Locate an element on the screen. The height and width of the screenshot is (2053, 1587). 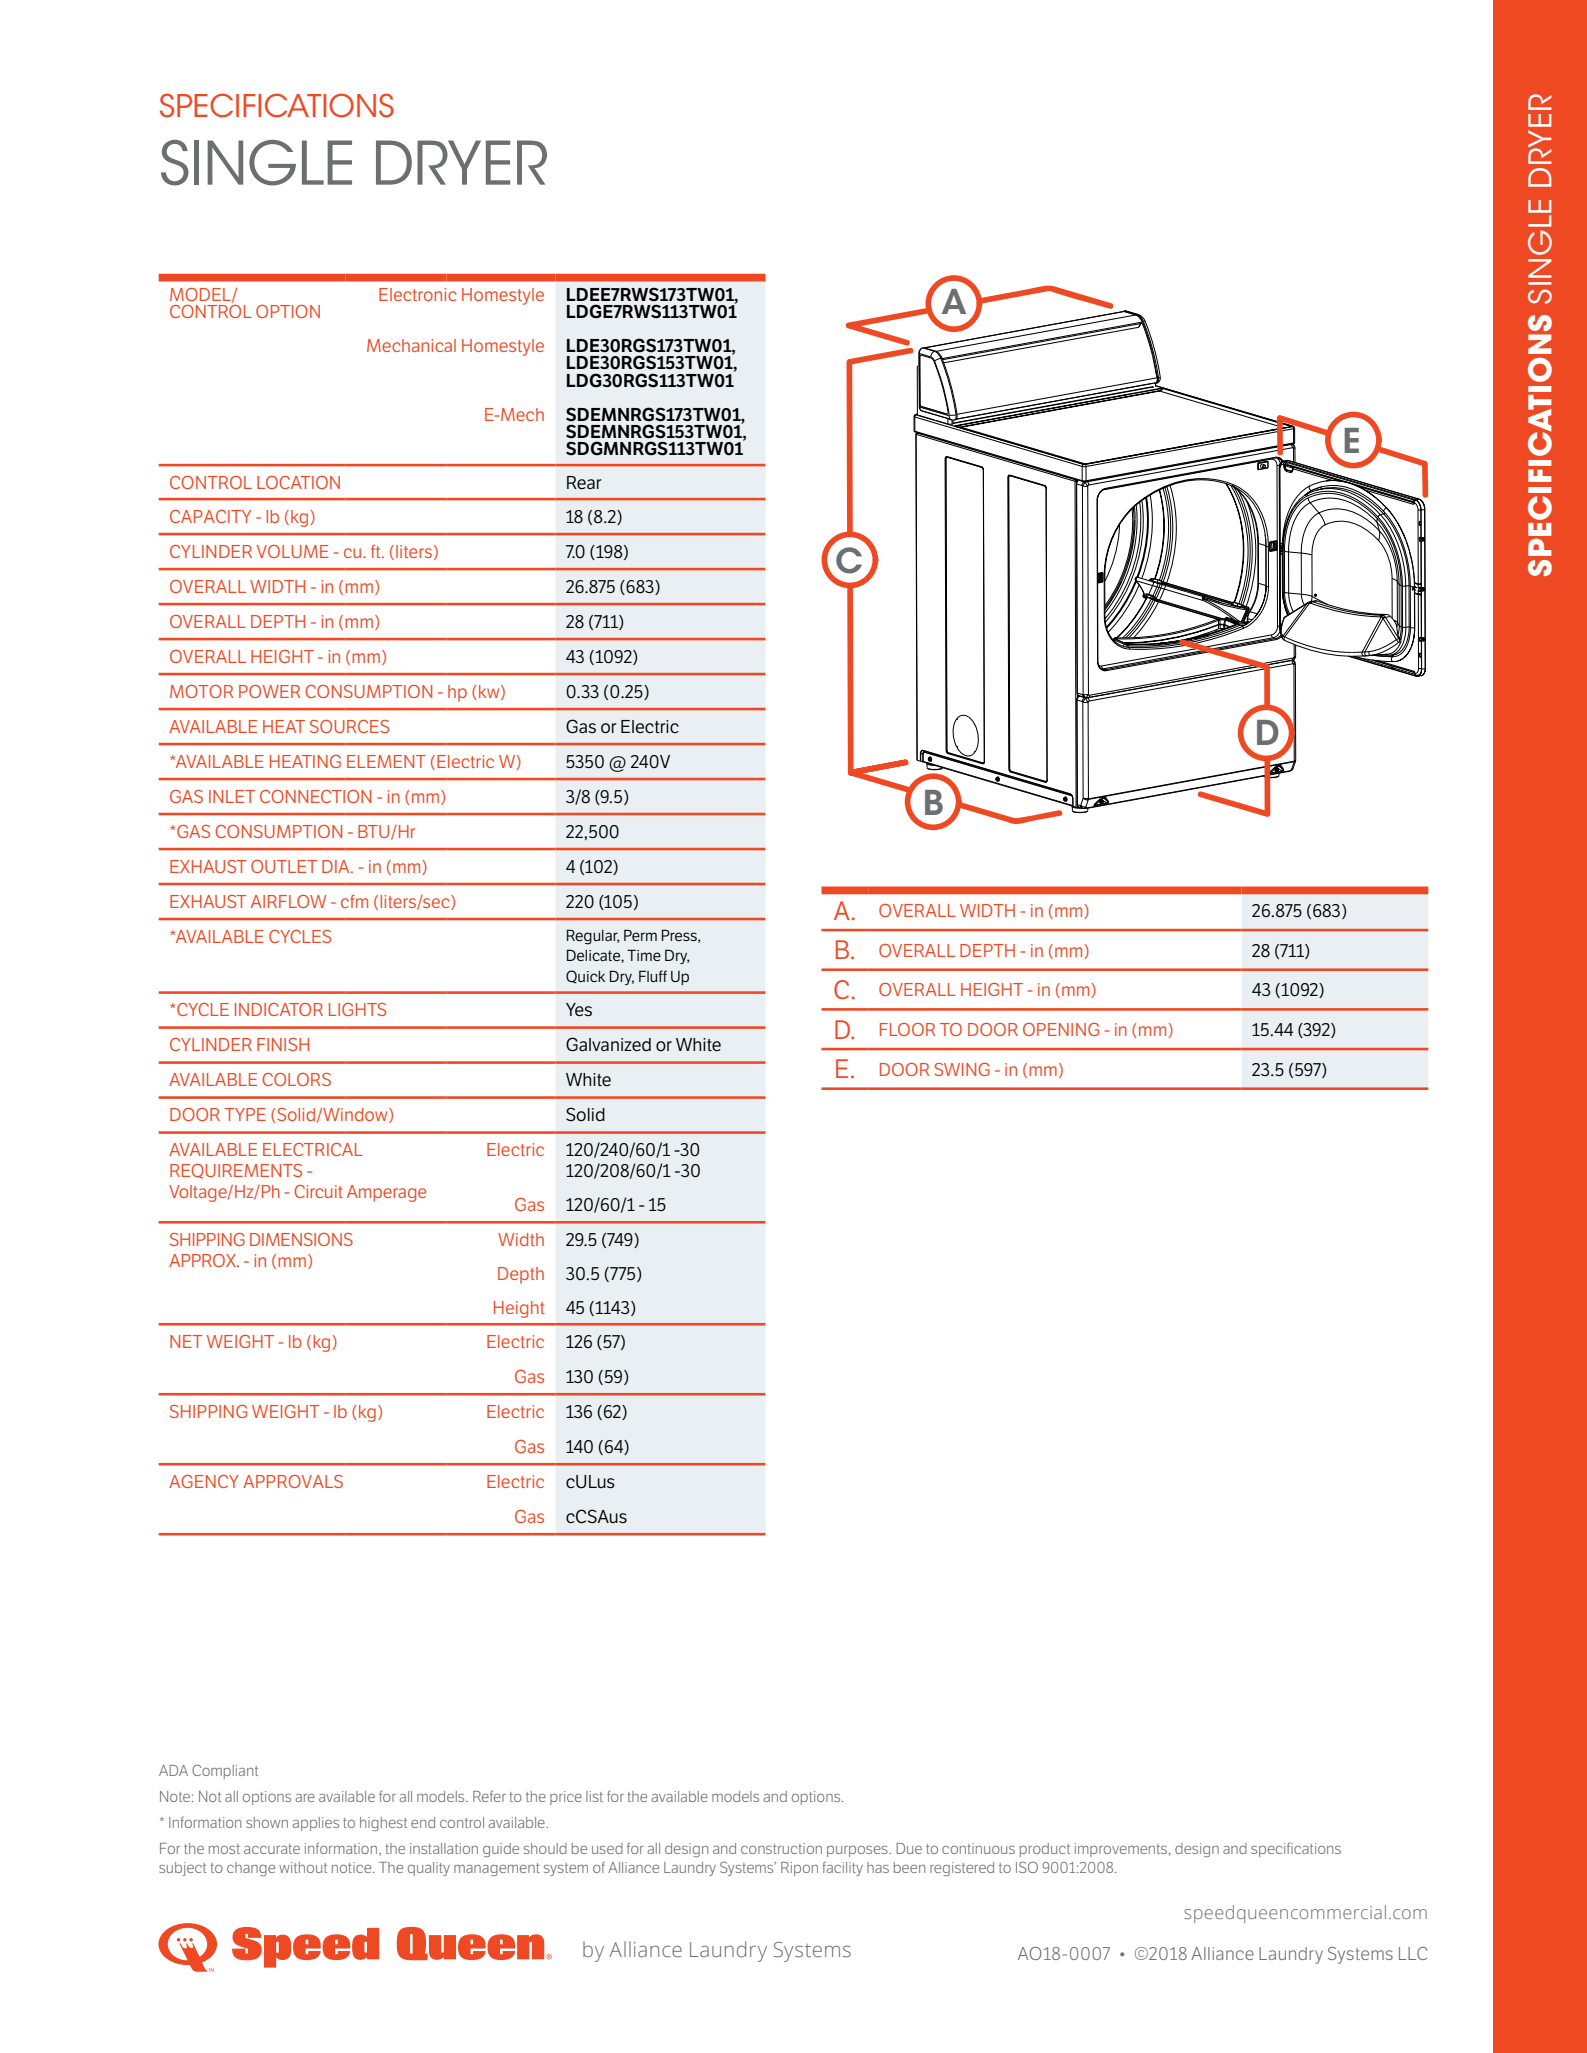
FLOOR is located at coordinates (907, 1029).
